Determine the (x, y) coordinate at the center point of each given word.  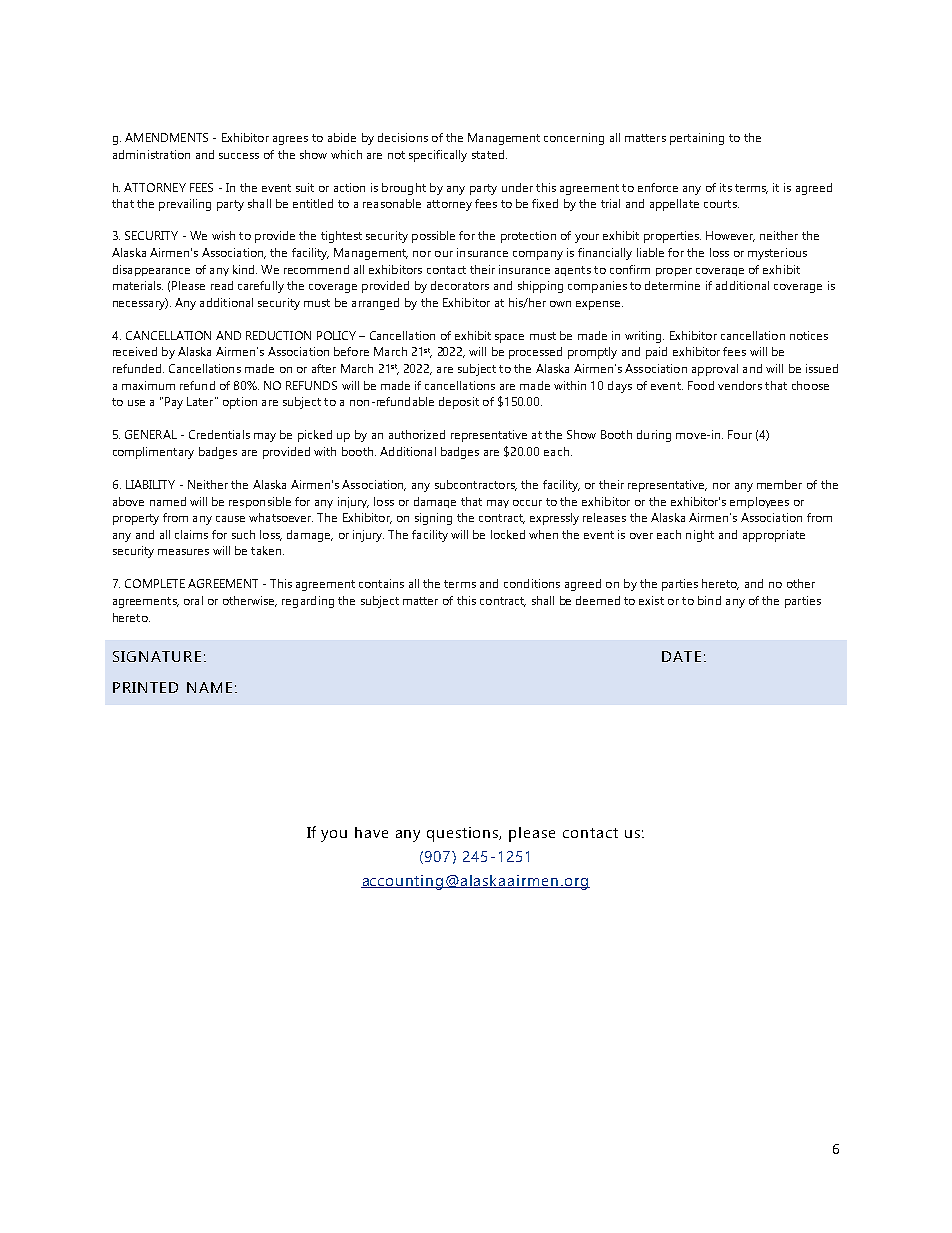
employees (759, 502)
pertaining (697, 139)
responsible (260, 502)
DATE (681, 656)
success (239, 156)
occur (527, 503)
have (371, 832)
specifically (438, 156)
